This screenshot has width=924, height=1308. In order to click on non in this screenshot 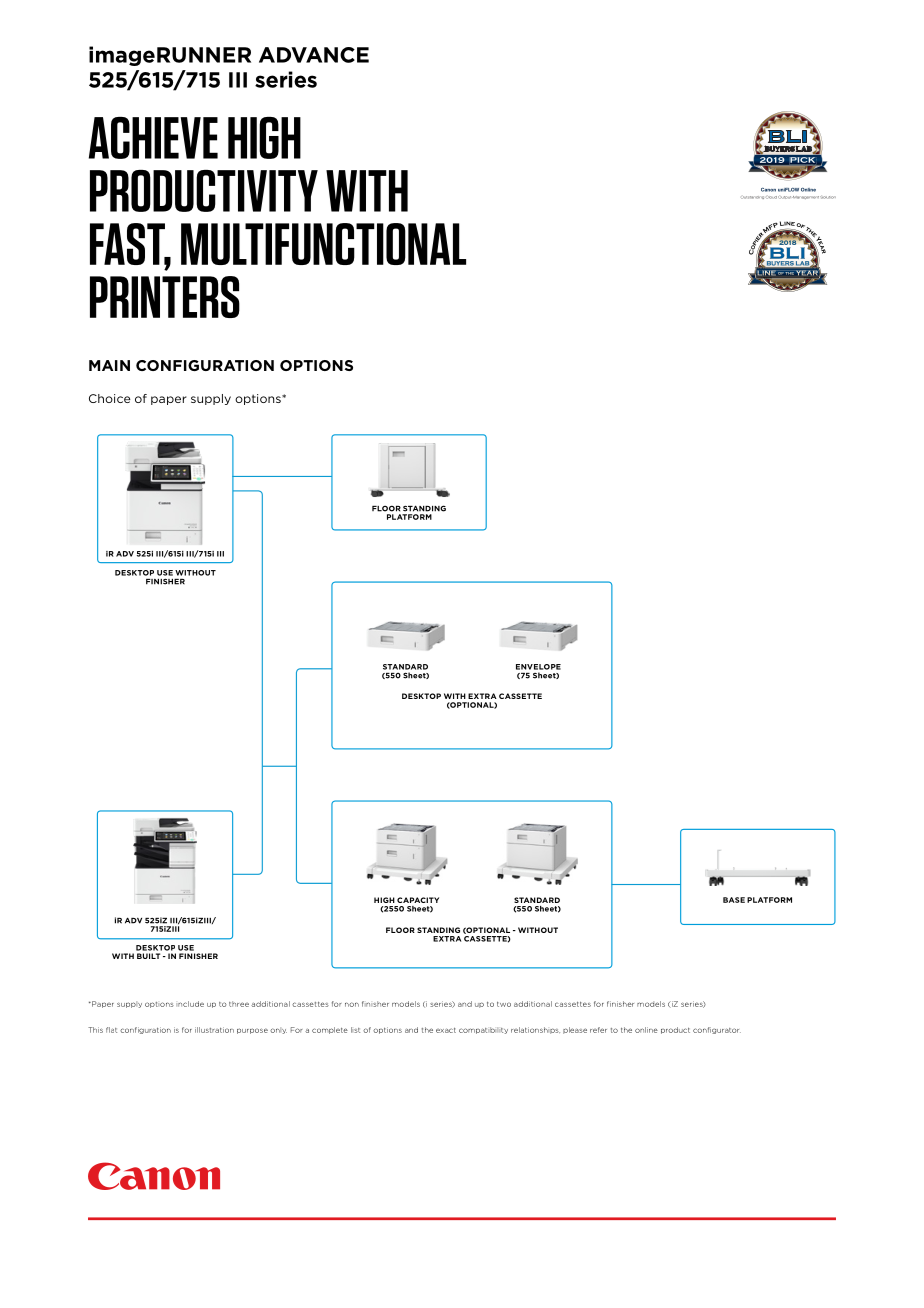, I will do `click(352, 1004)`.
